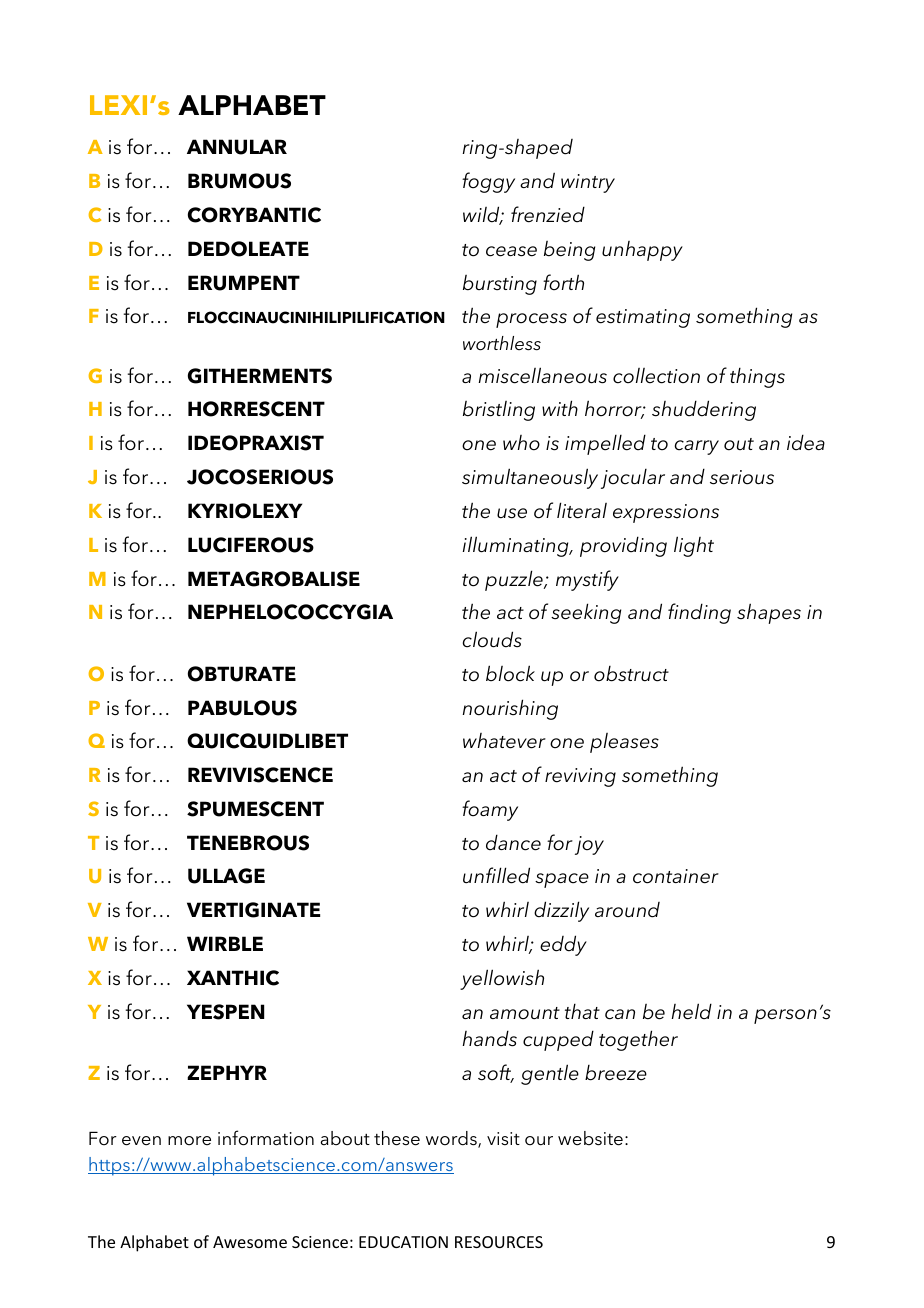 Image resolution: width=924 pixels, height=1308 pixels. Describe the element at coordinates (237, 147) in the image. I see `ANNULAR` at that location.
